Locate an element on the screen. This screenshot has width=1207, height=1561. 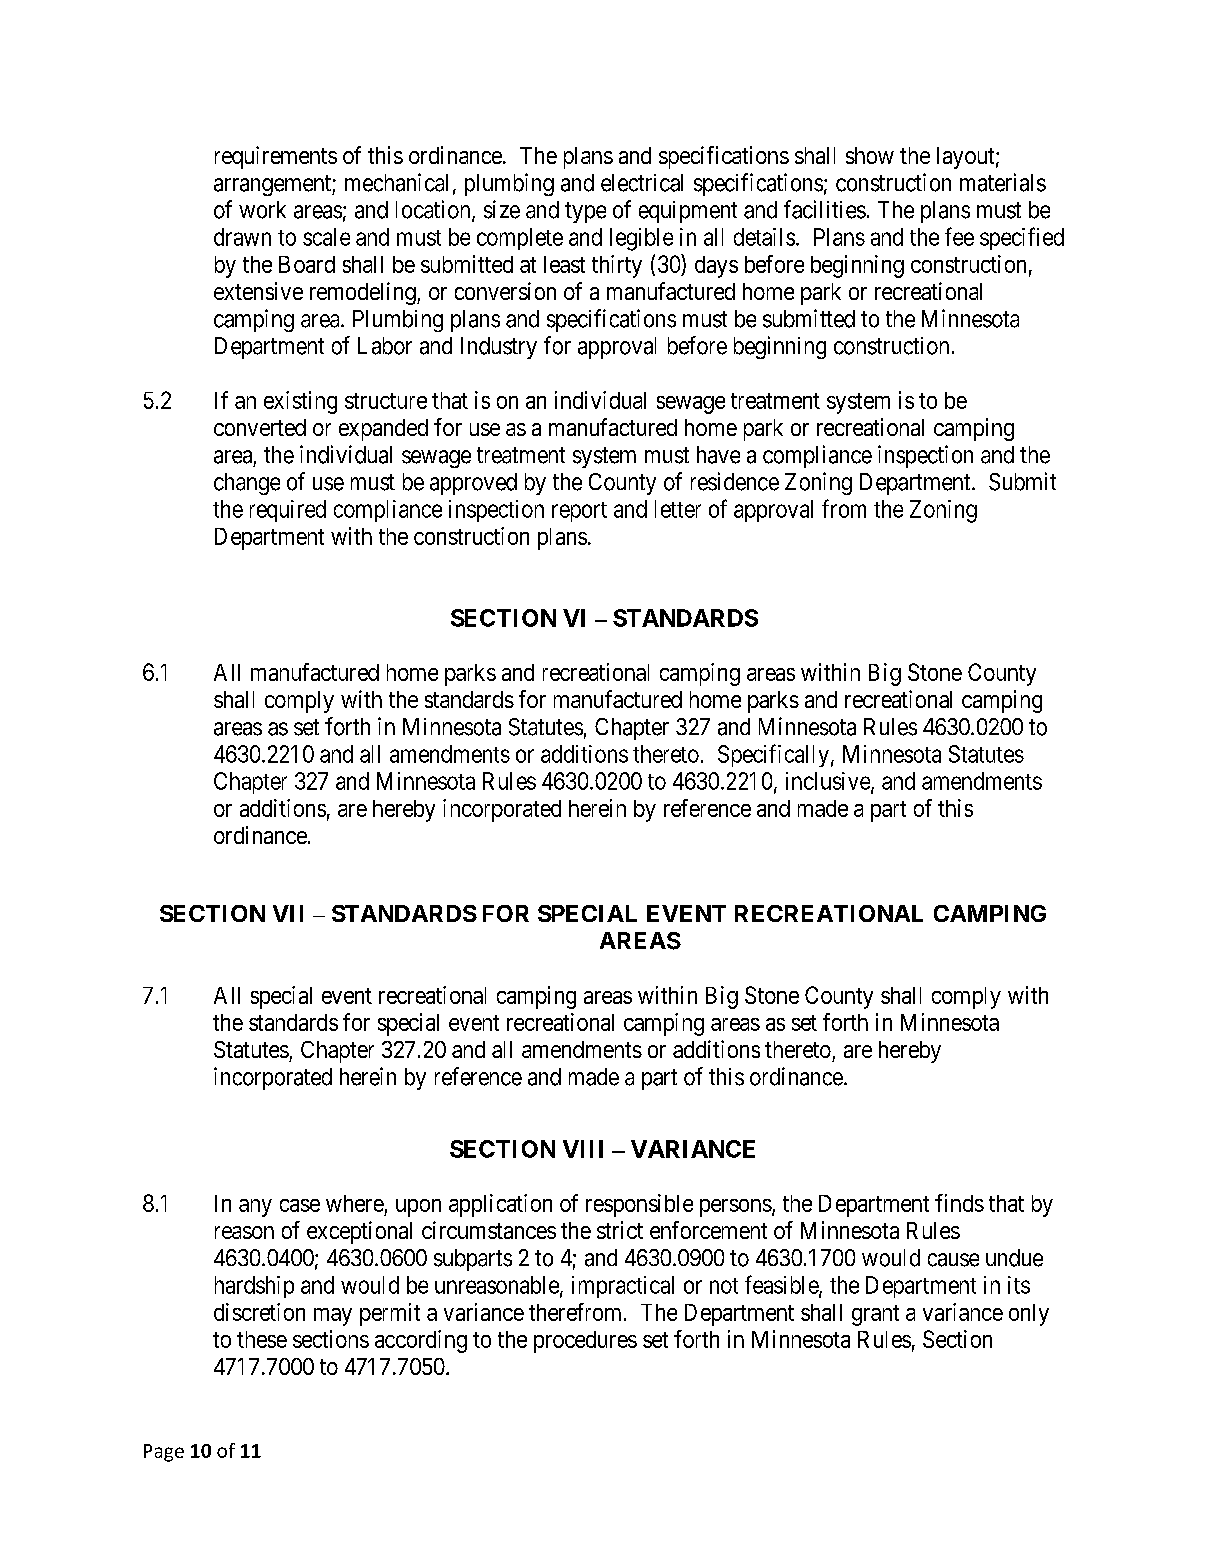
fee is located at coordinates (959, 236).
